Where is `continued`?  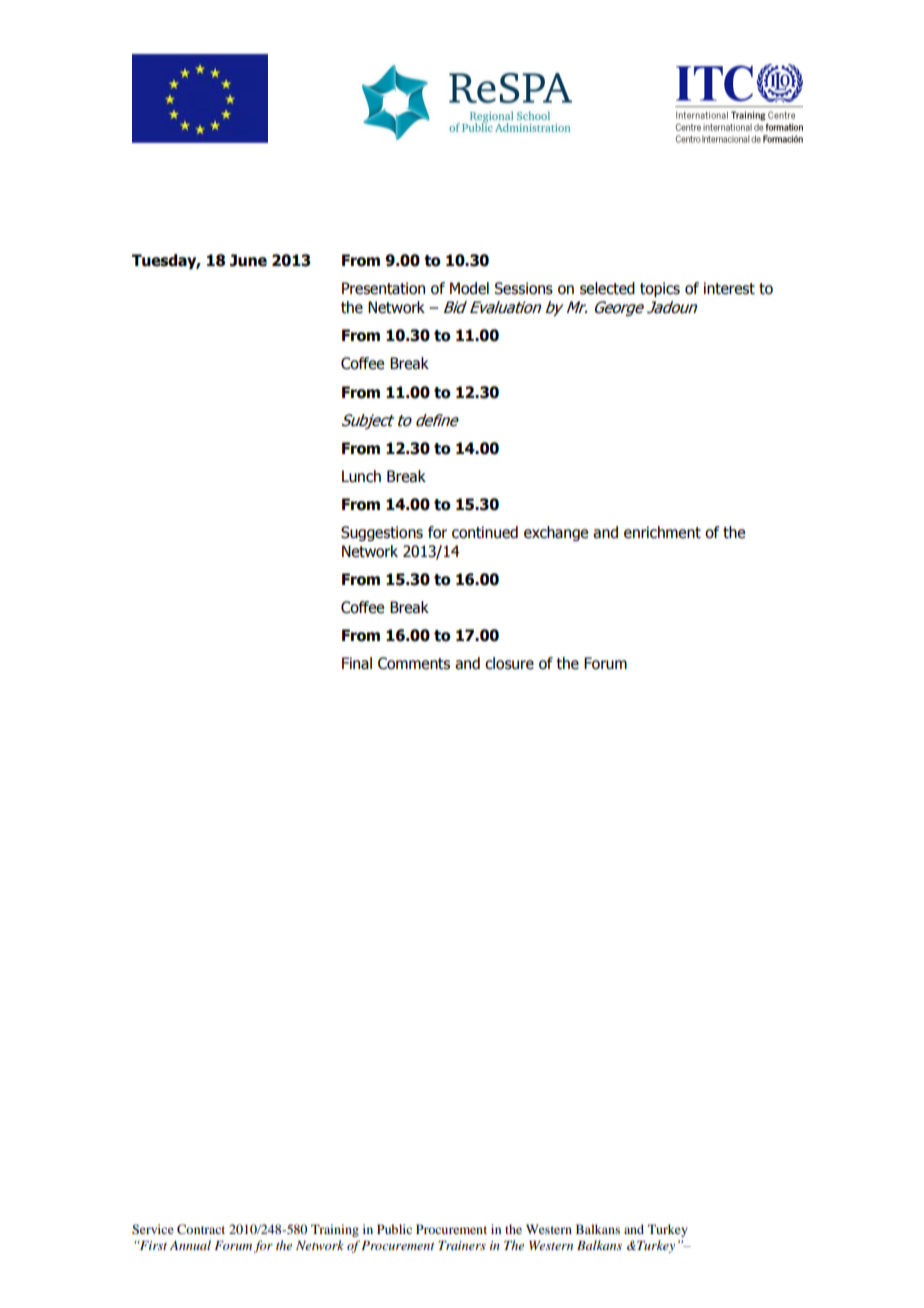 continued is located at coordinates (485, 532).
